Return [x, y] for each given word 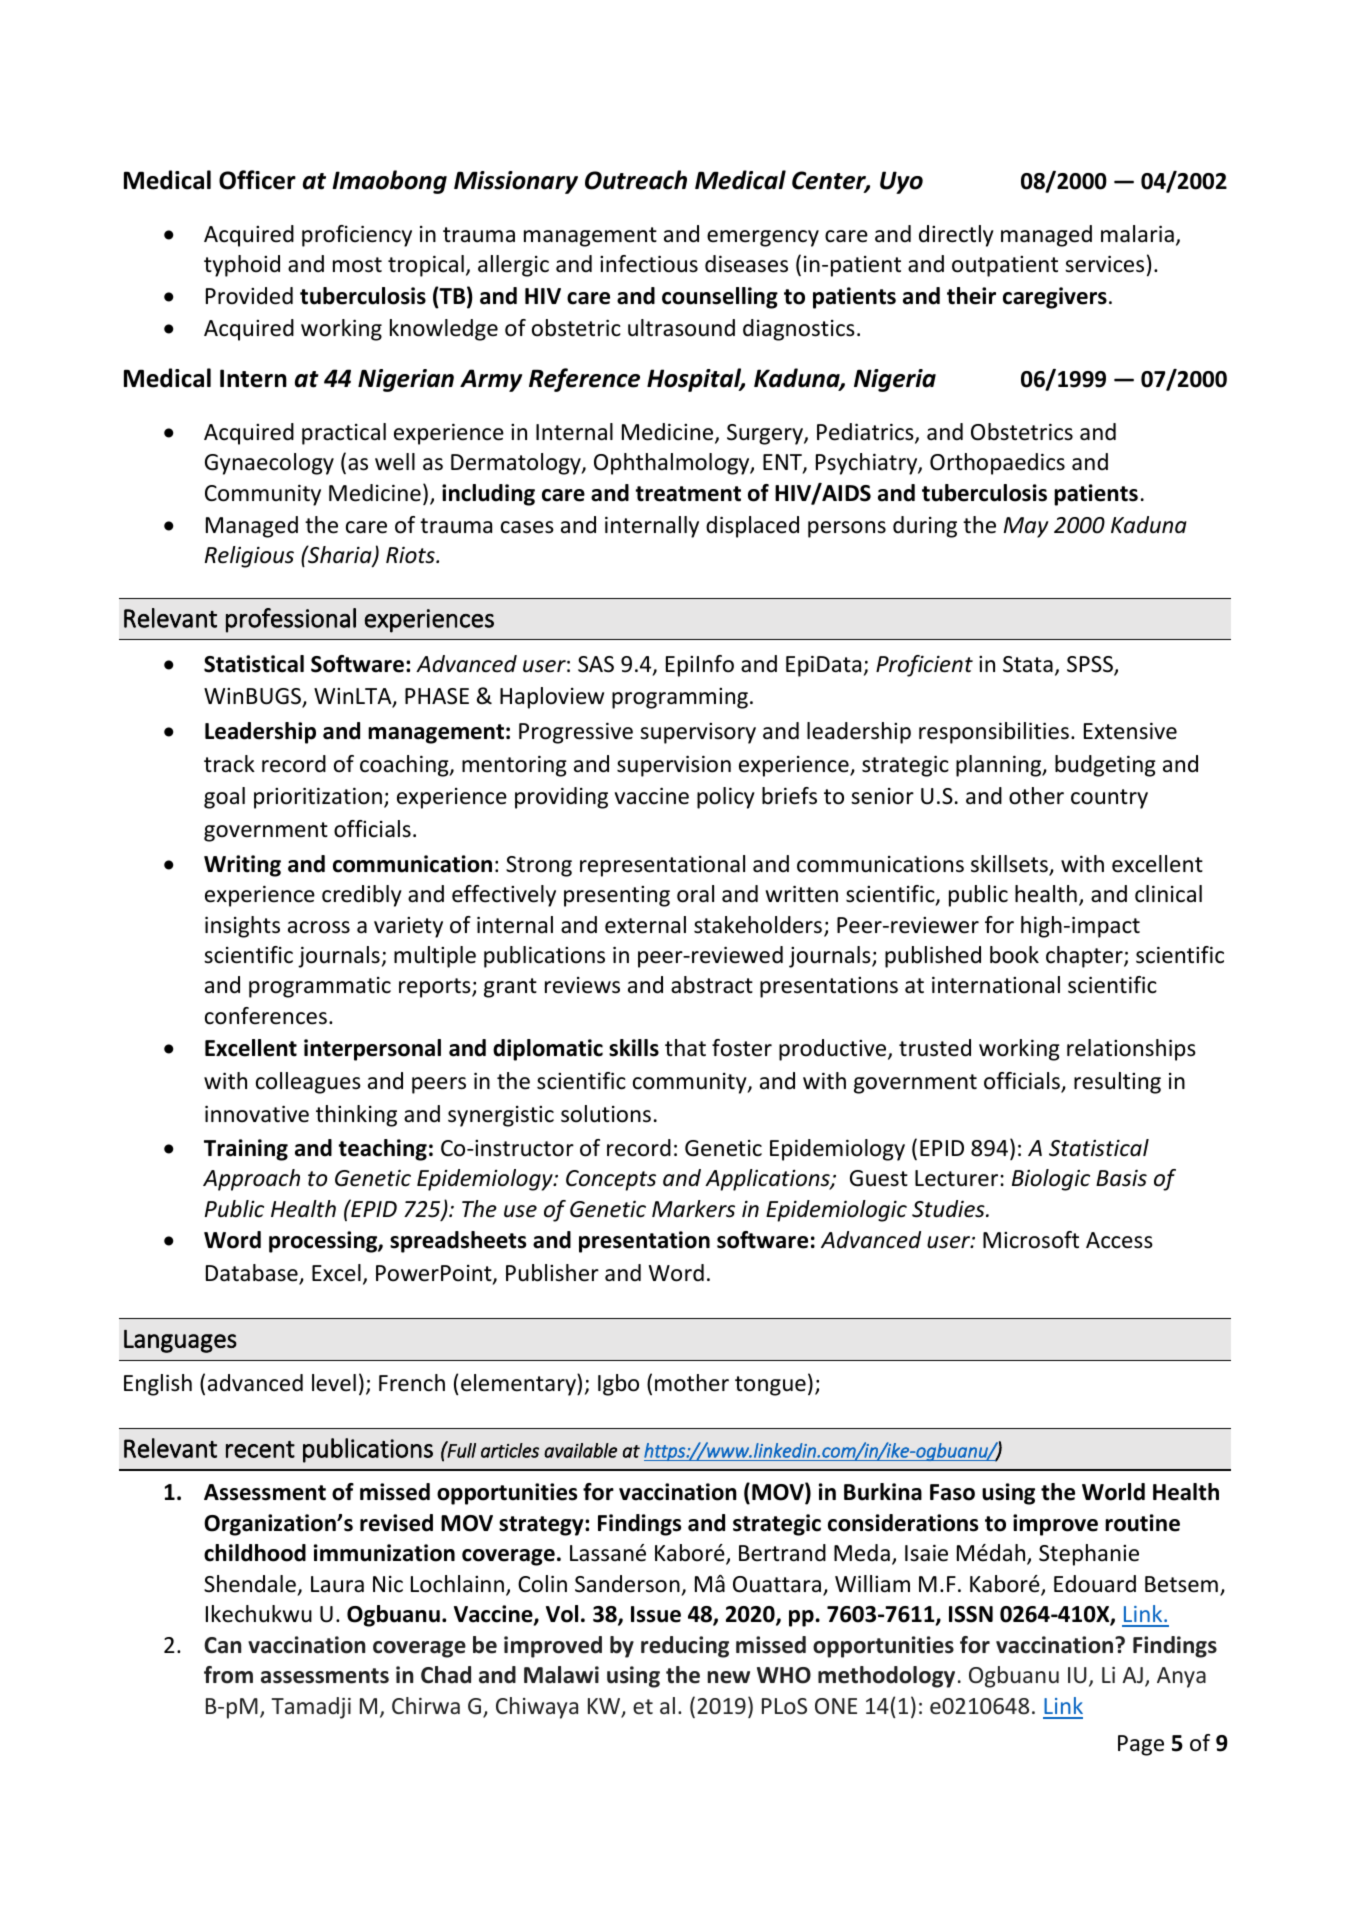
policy [726, 798]
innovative [257, 1114]
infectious [649, 264]
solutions [606, 1114]
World [1113, 1492]
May [1026, 527]
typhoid [242, 266]
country [1109, 799]
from [228, 1675]
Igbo [618, 1385]
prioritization [318, 798]
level [334, 1383]
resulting [1117, 1083]
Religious [249, 557]
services [1104, 264]
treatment [688, 494]
